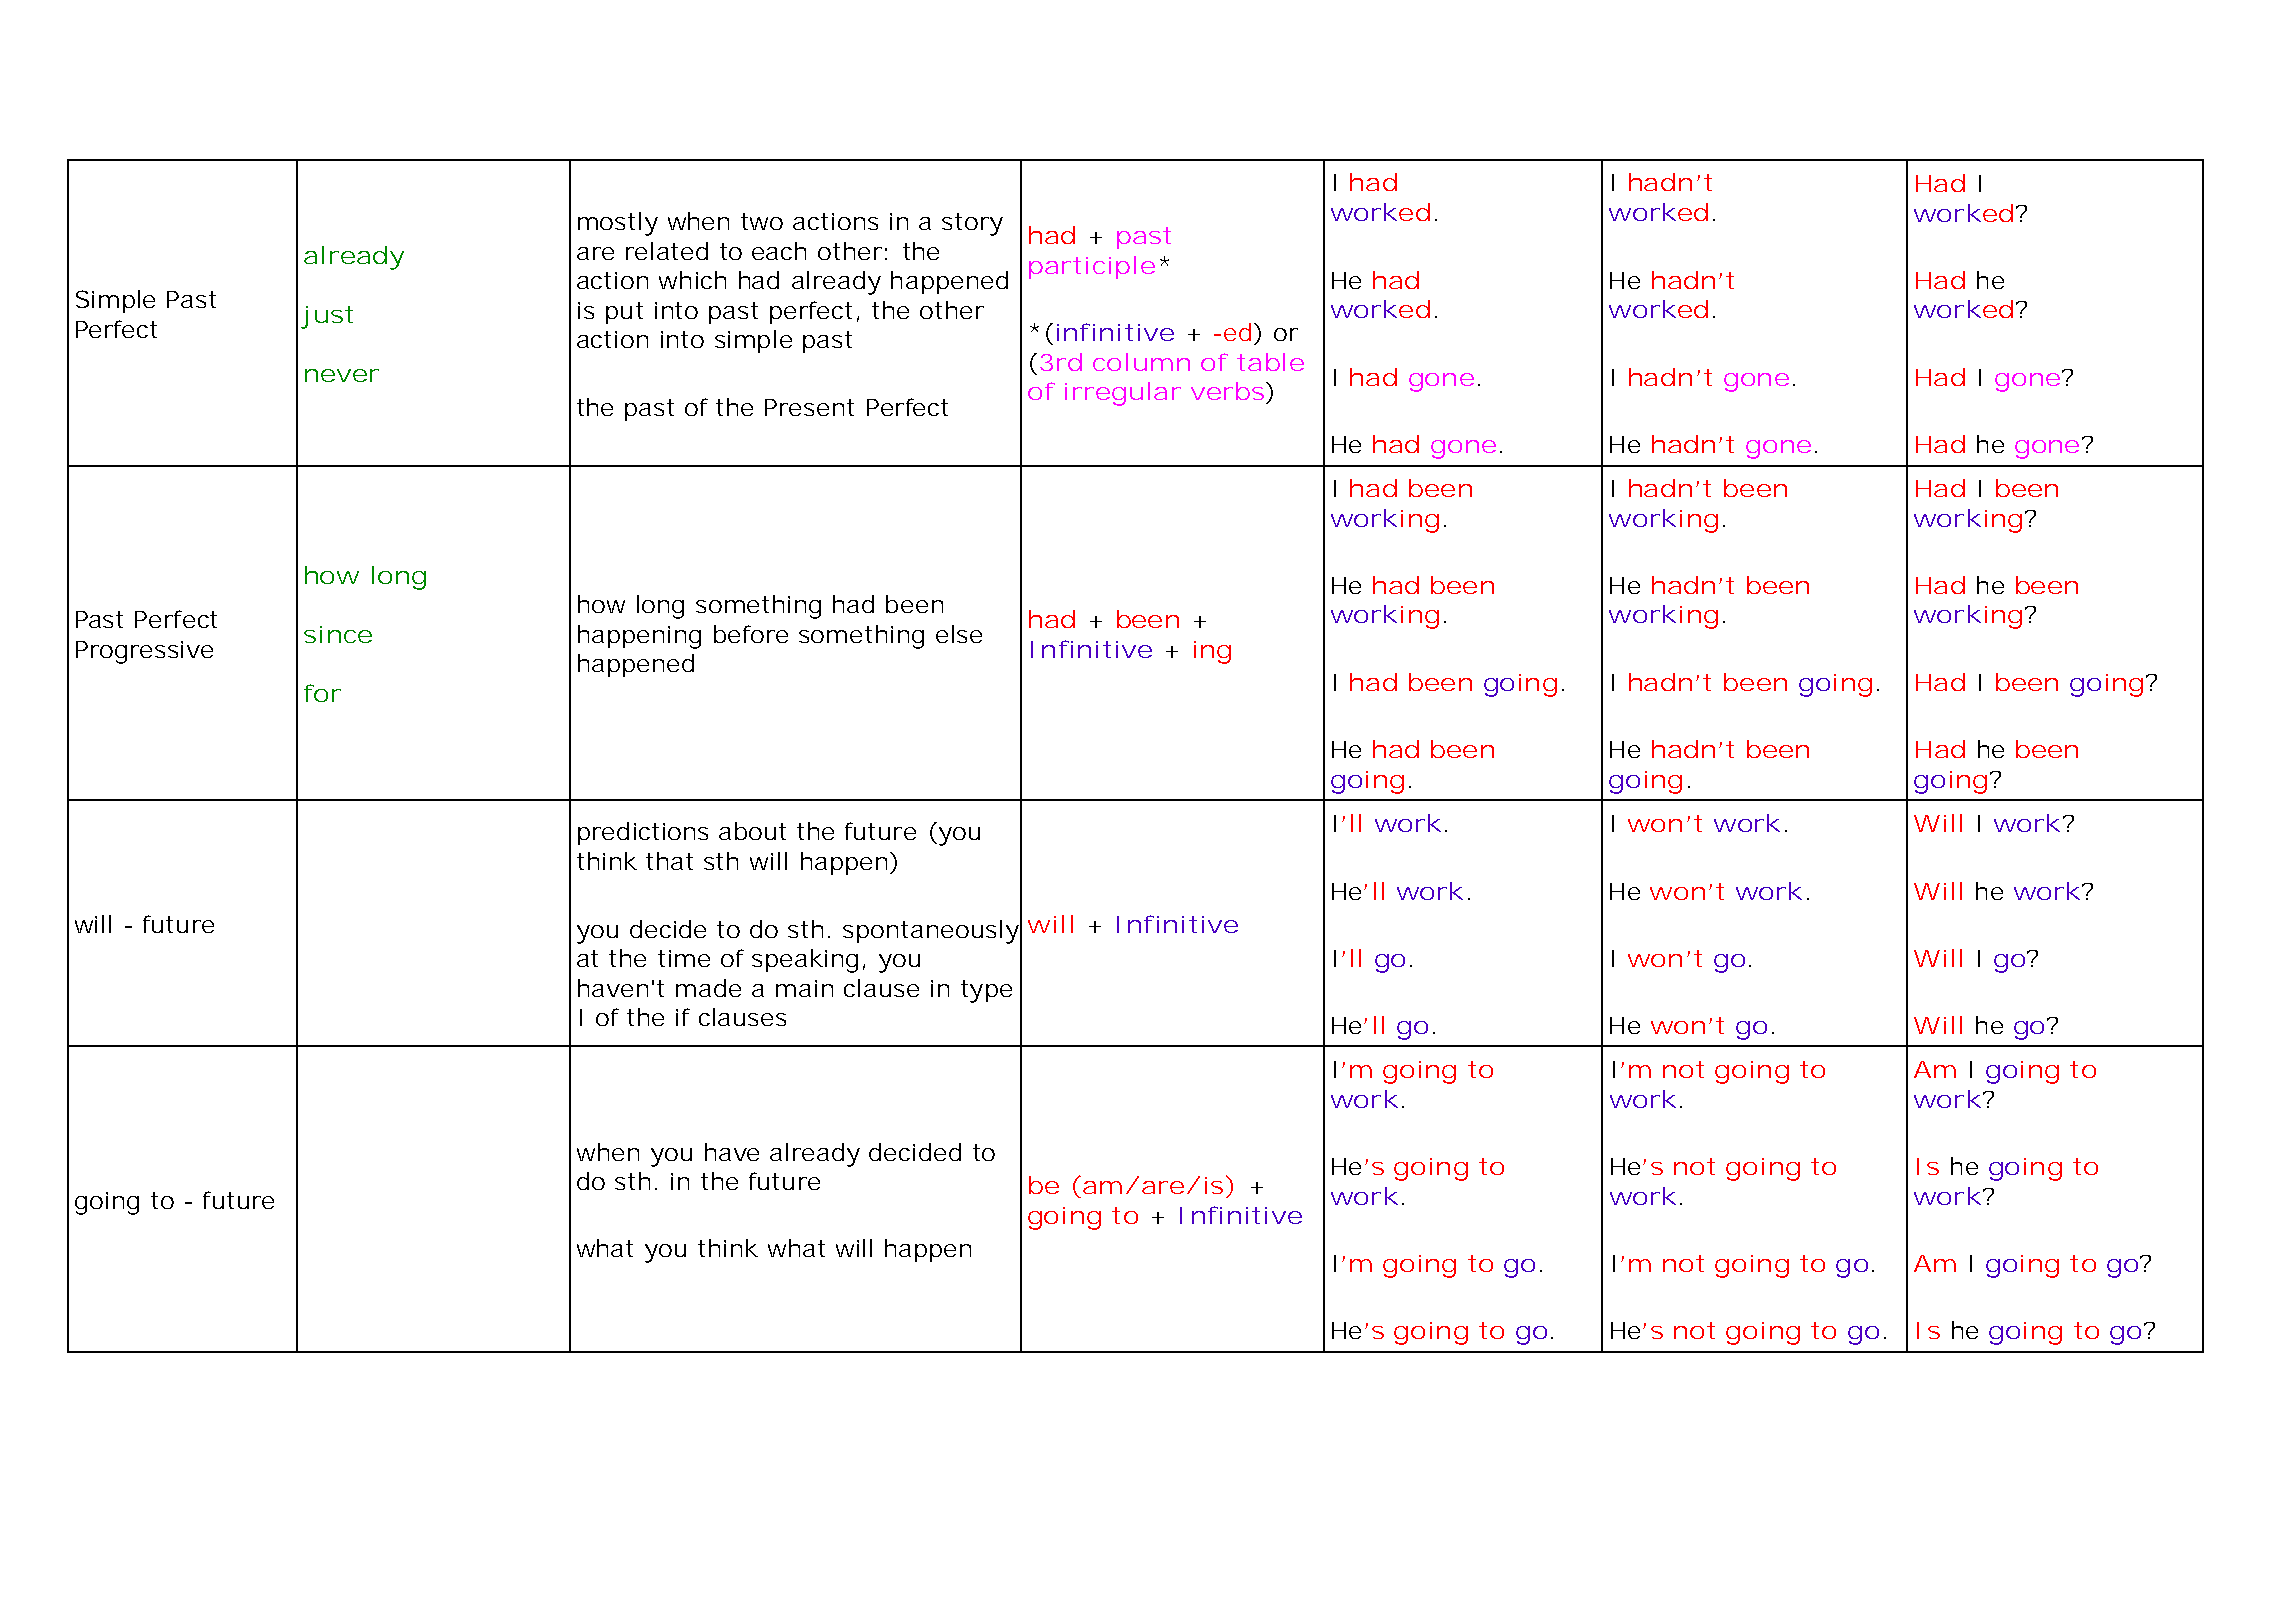 The height and width of the screenshot is (1610, 2276). I want to click on type, so click(986, 991).
